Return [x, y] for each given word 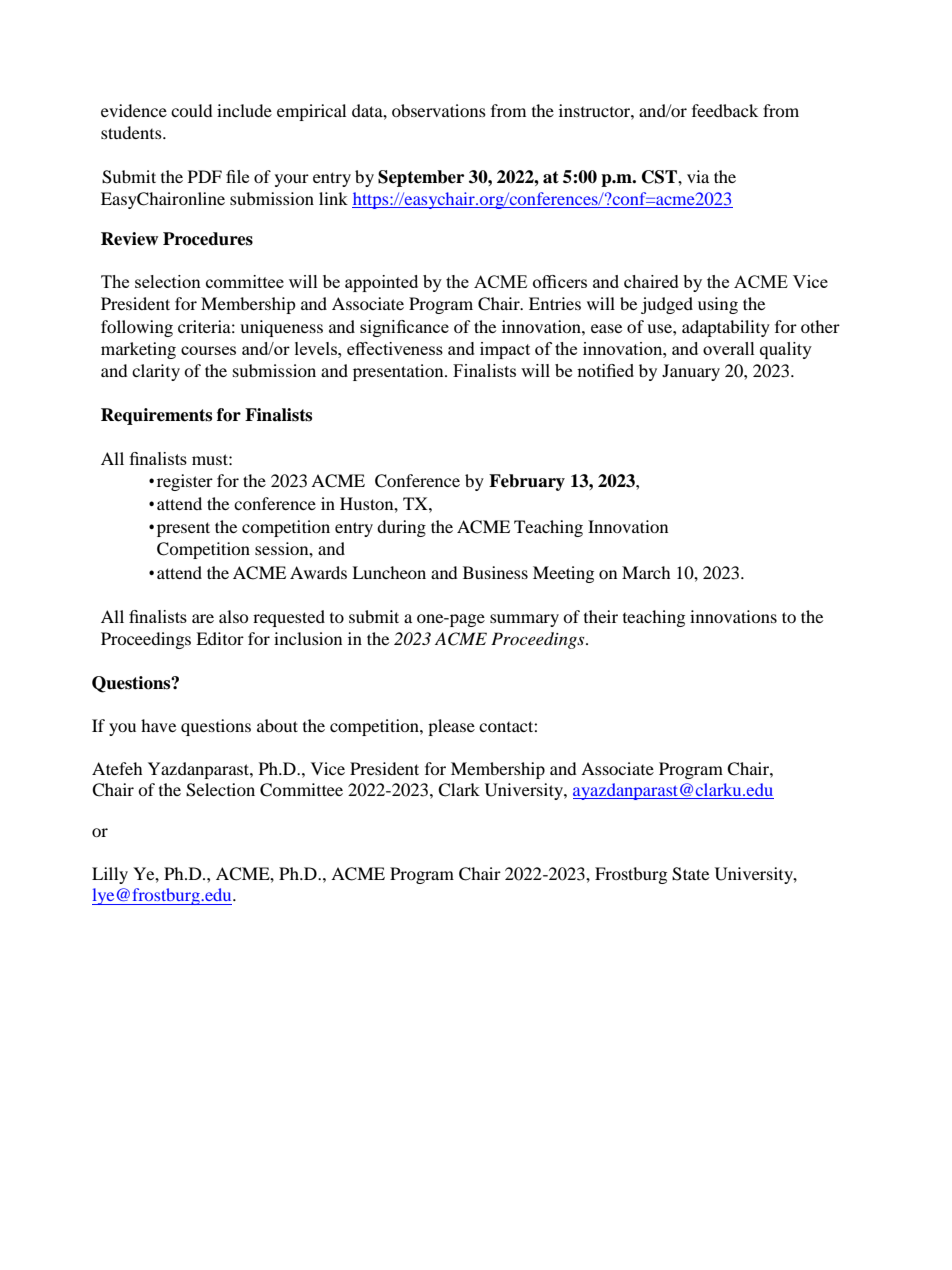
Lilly [110, 875]
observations [439, 110]
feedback [725, 110]
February [527, 482]
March [646, 572]
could [192, 110]
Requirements [156, 416]
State [690, 874]
